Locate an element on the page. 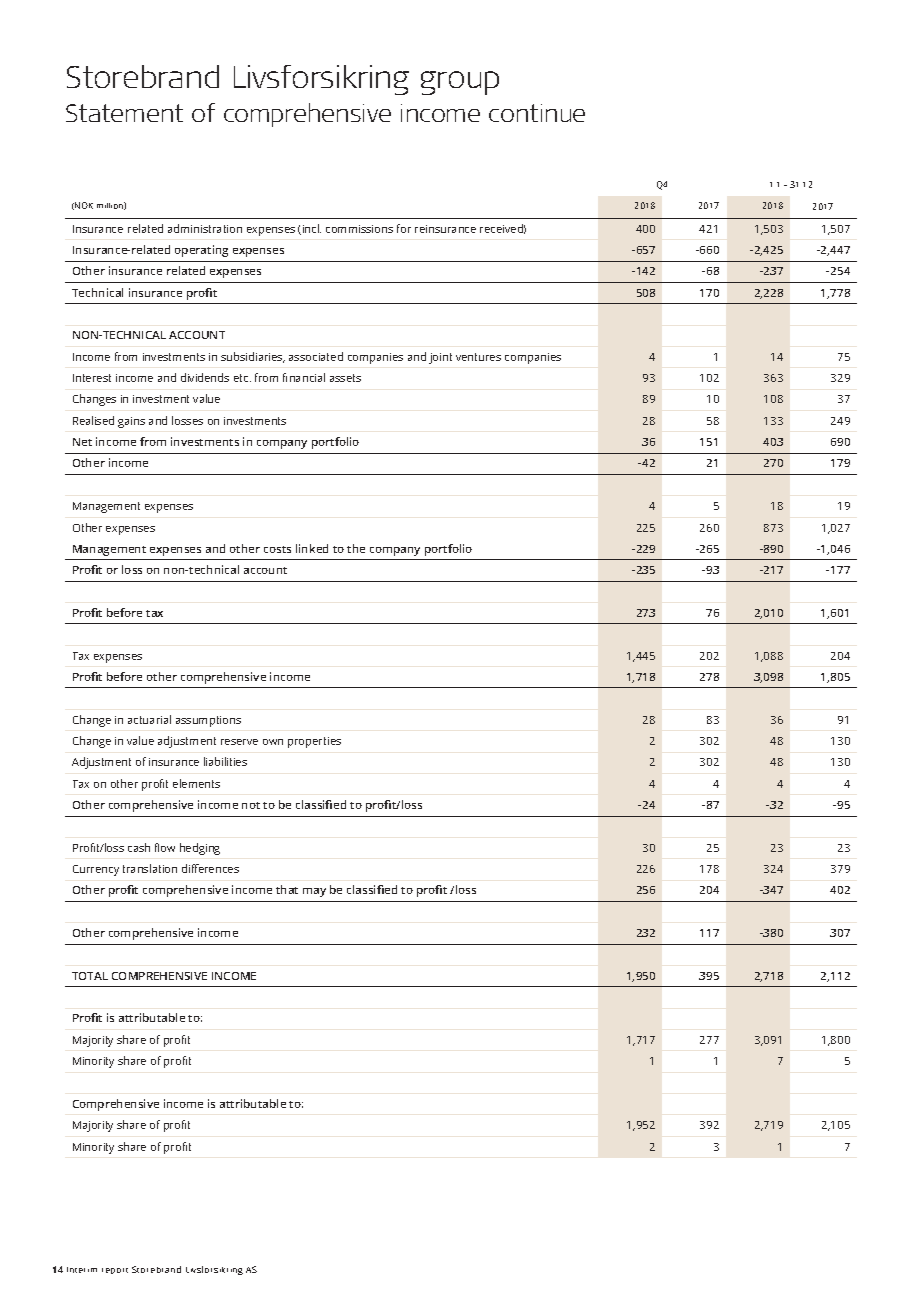 The height and width of the page is (1308, 924). costs is located at coordinates (277, 549).
